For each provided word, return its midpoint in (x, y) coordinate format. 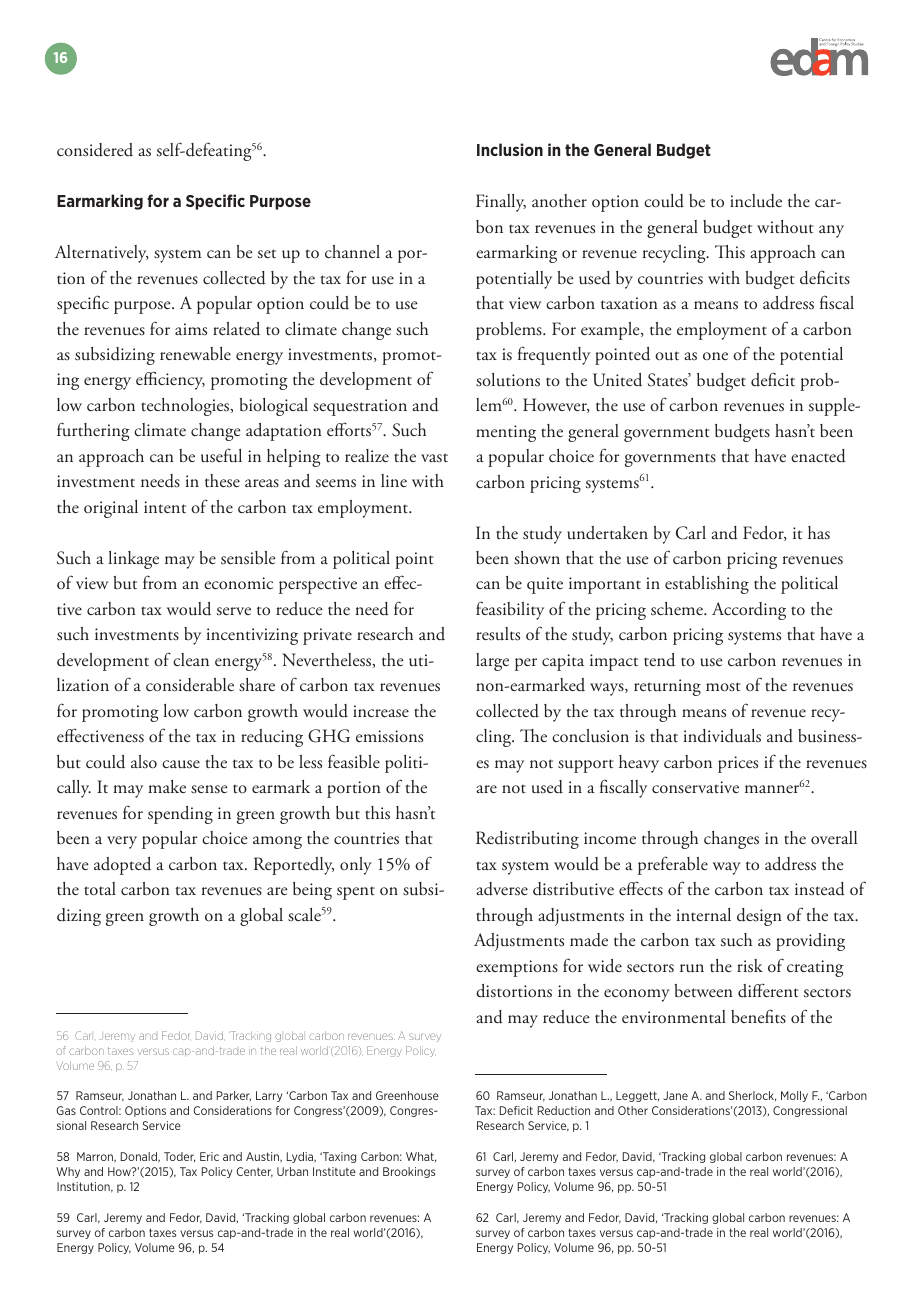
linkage (134, 560)
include (756, 201)
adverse (502, 889)
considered (95, 150)
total (100, 888)
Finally (501, 203)
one (715, 356)
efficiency (170, 380)
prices (738, 764)
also (144, 761)
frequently (554, 355)
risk (750, 966)
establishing (707, 585)
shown (537, 558)
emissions (389, 736)
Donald (140, 1157)
